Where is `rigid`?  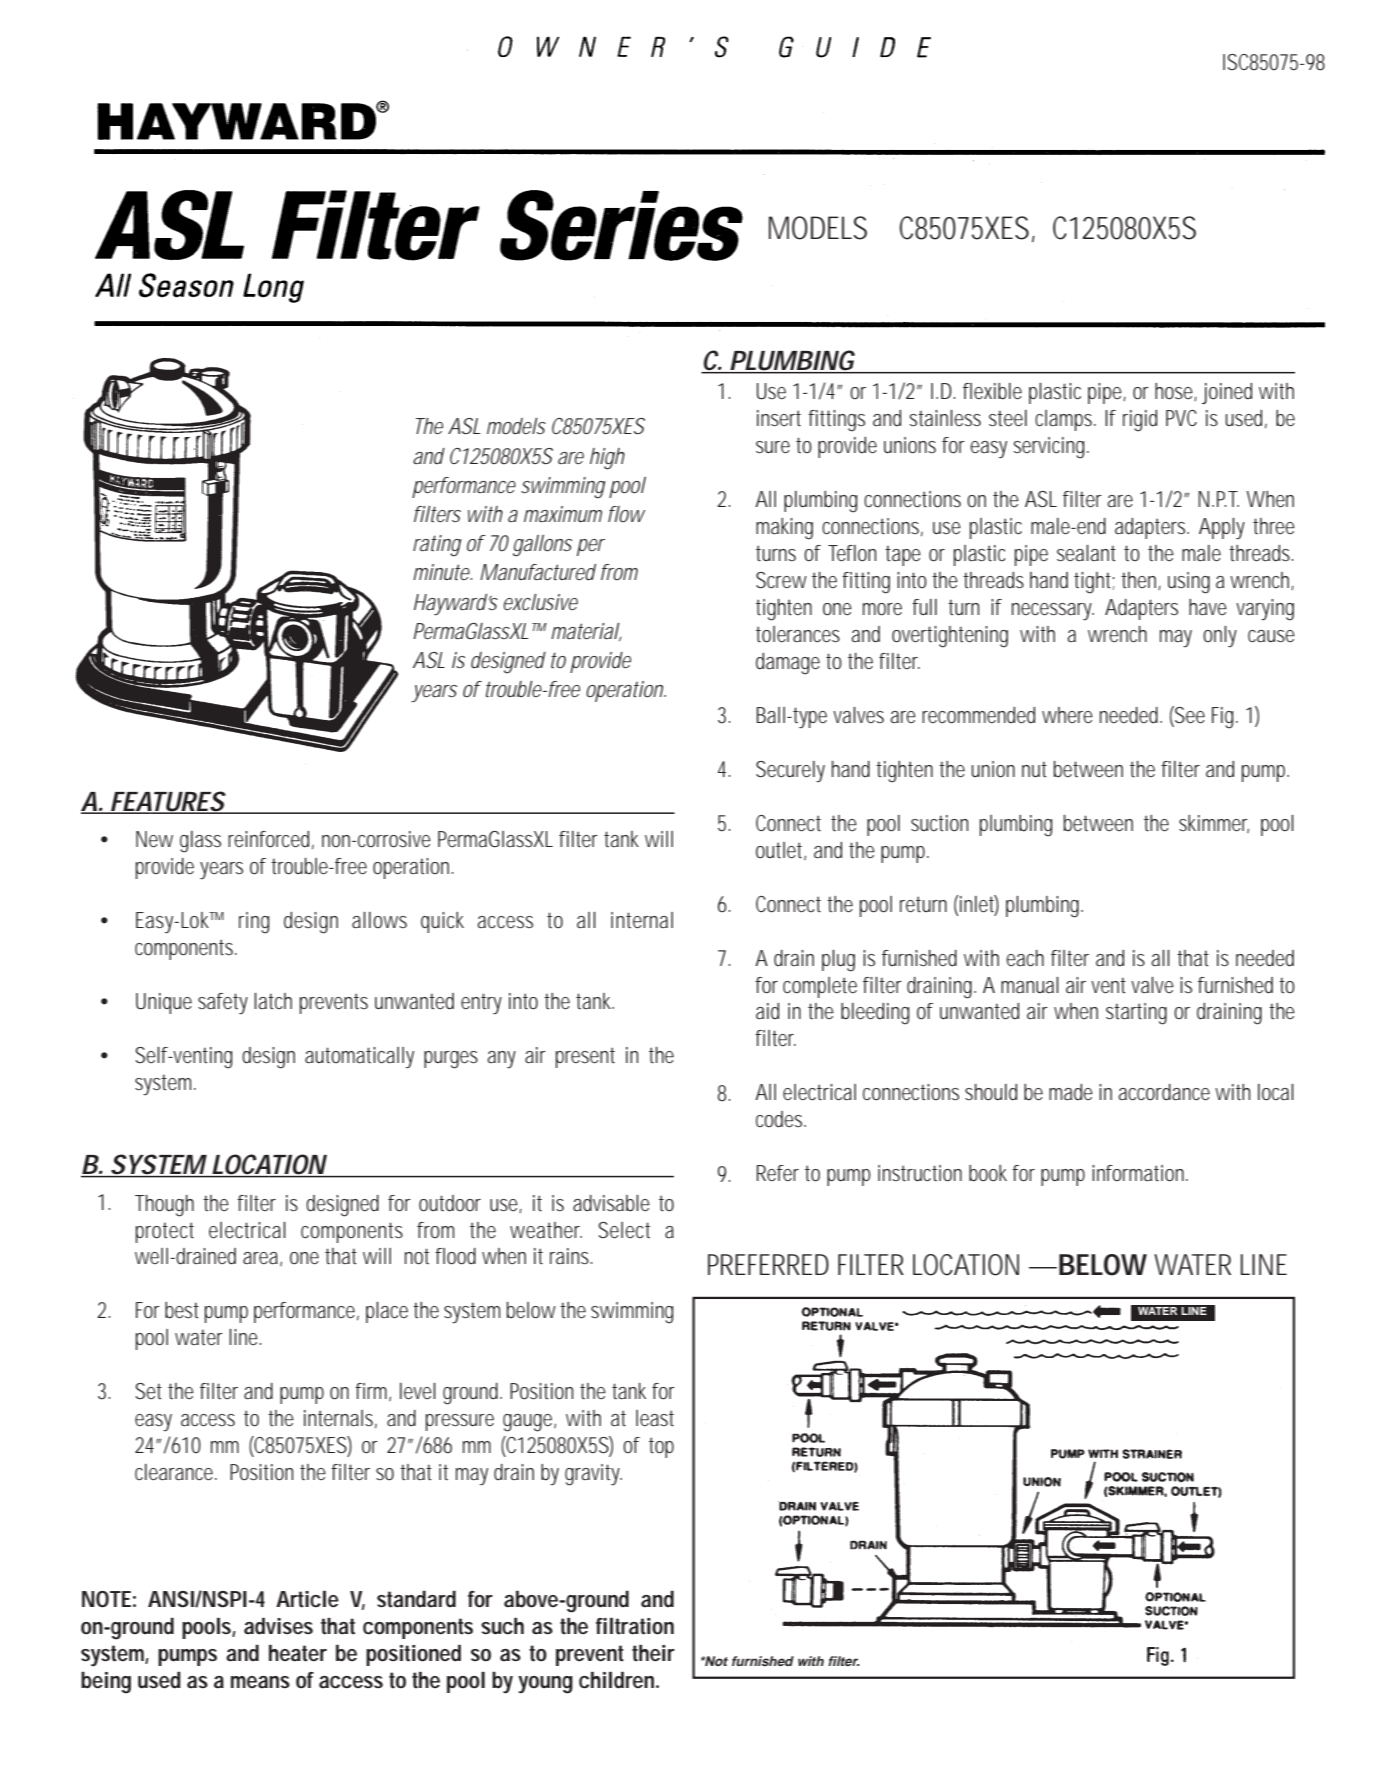
rigid is located at coordinates (1140, 421).
